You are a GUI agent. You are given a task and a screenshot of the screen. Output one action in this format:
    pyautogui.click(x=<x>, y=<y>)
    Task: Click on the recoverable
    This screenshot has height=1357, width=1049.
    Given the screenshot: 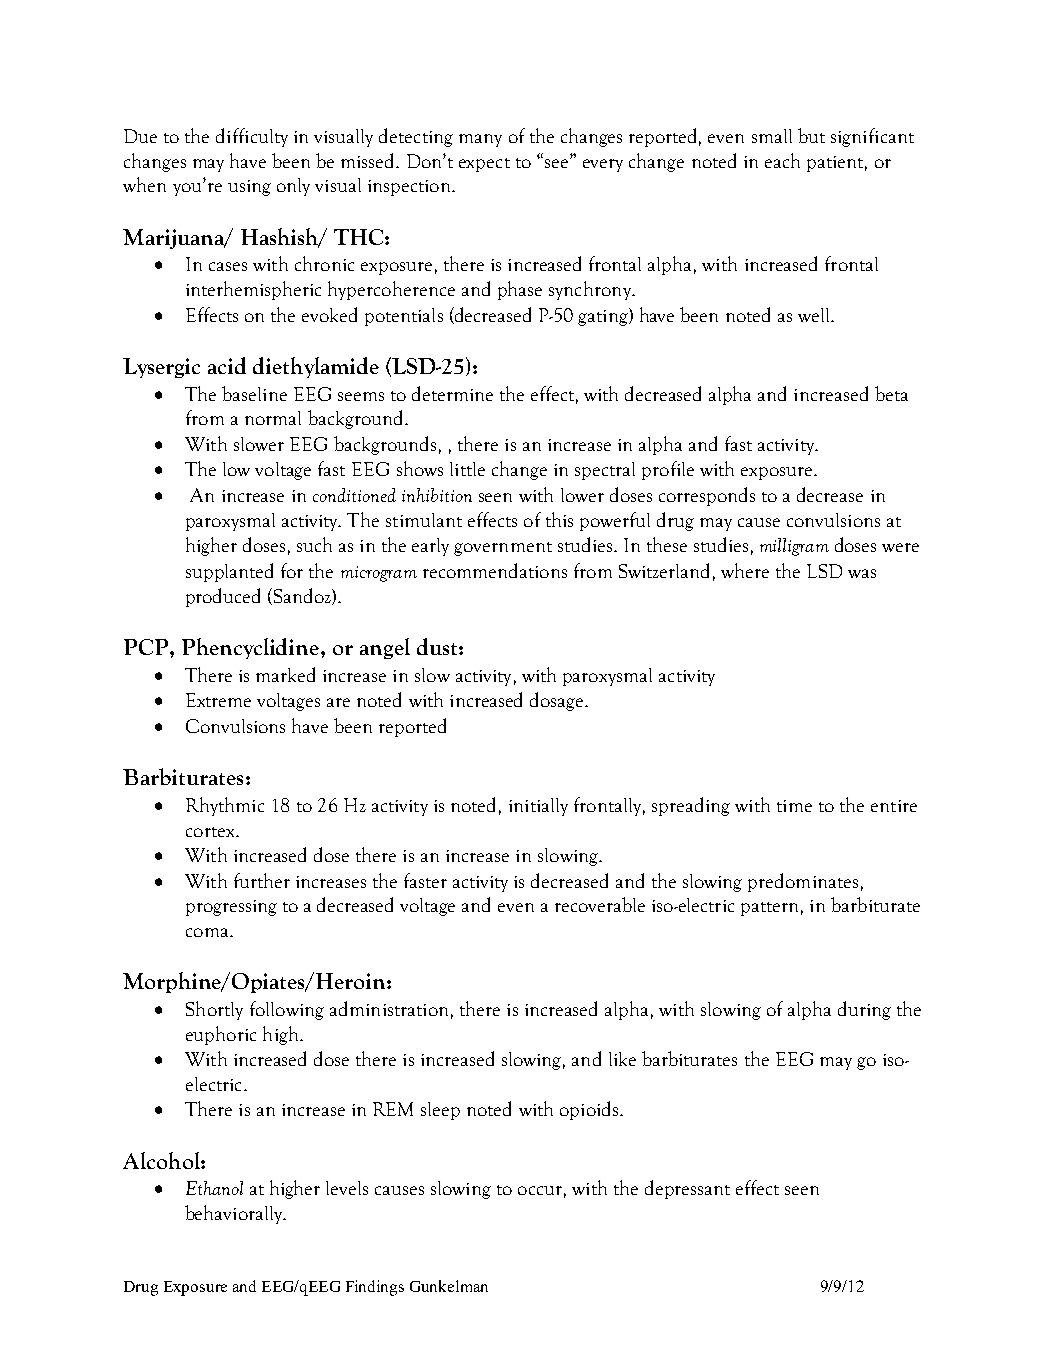 What is the action you would take?
    pyautogui.click(x=600, y=904)
